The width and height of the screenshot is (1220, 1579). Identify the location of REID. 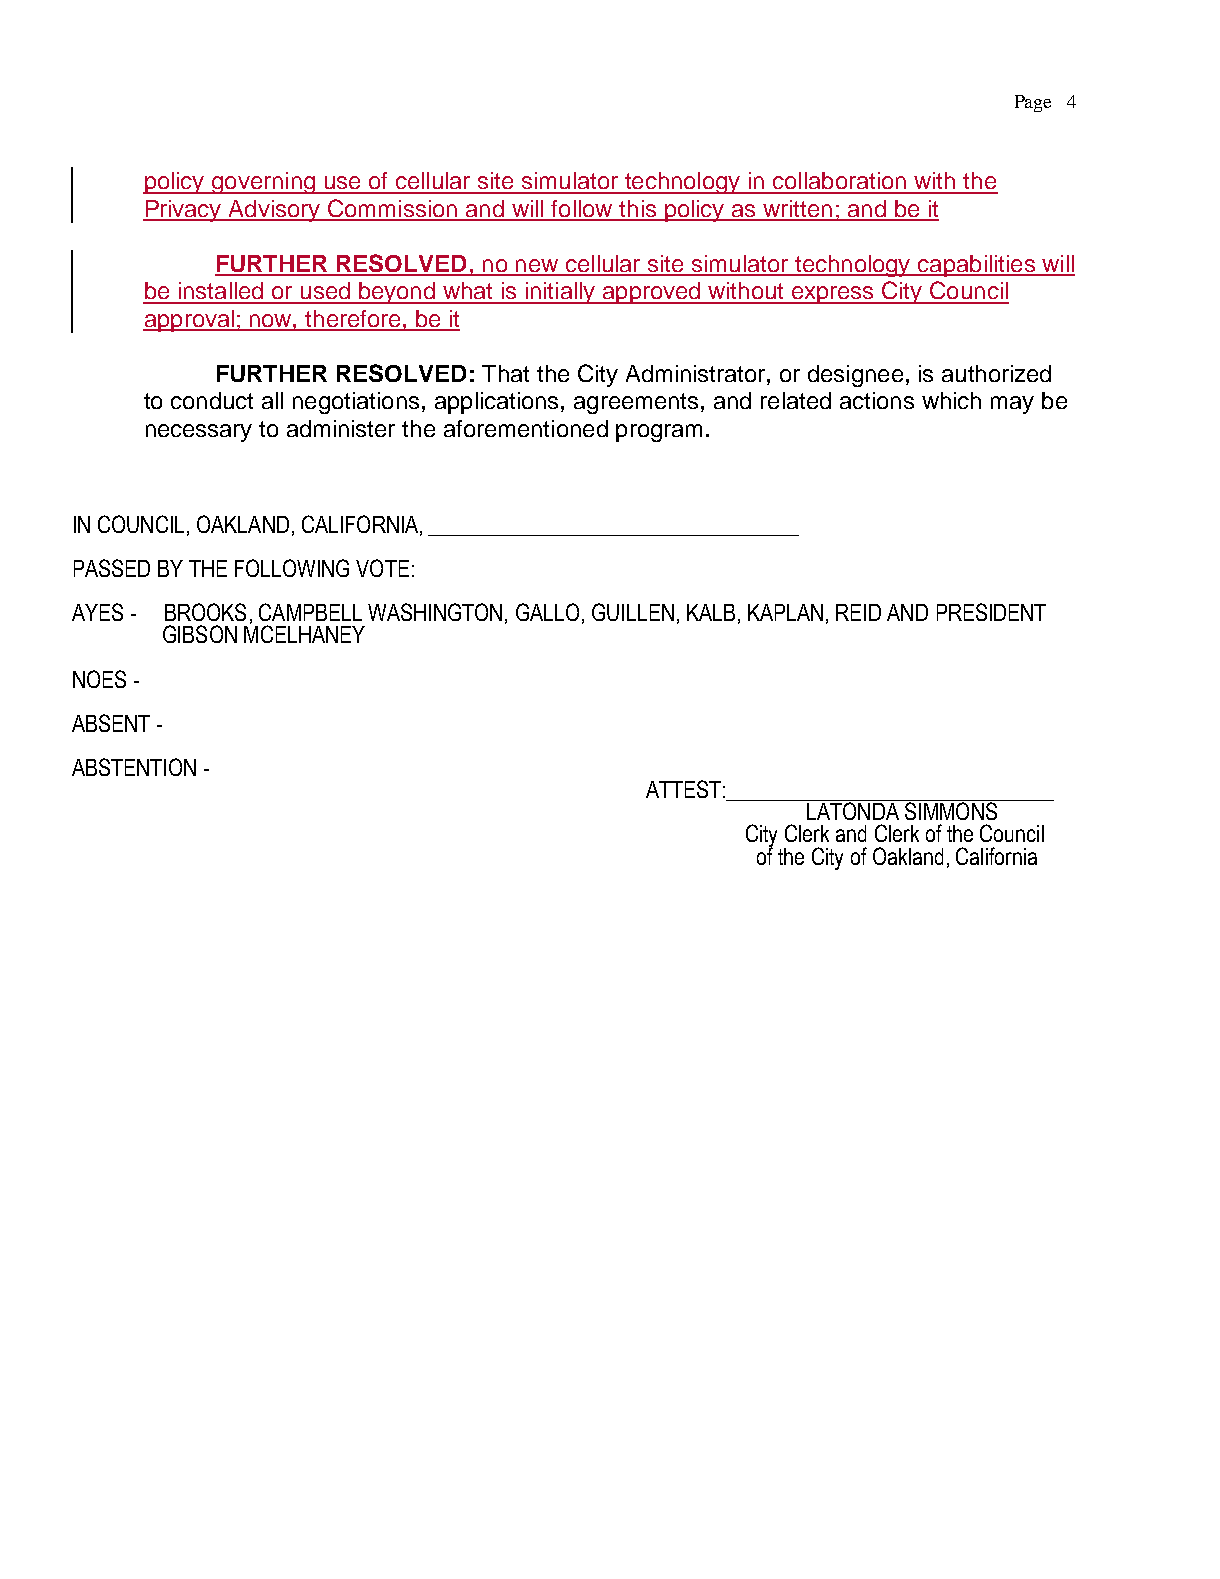
(858, 612).
